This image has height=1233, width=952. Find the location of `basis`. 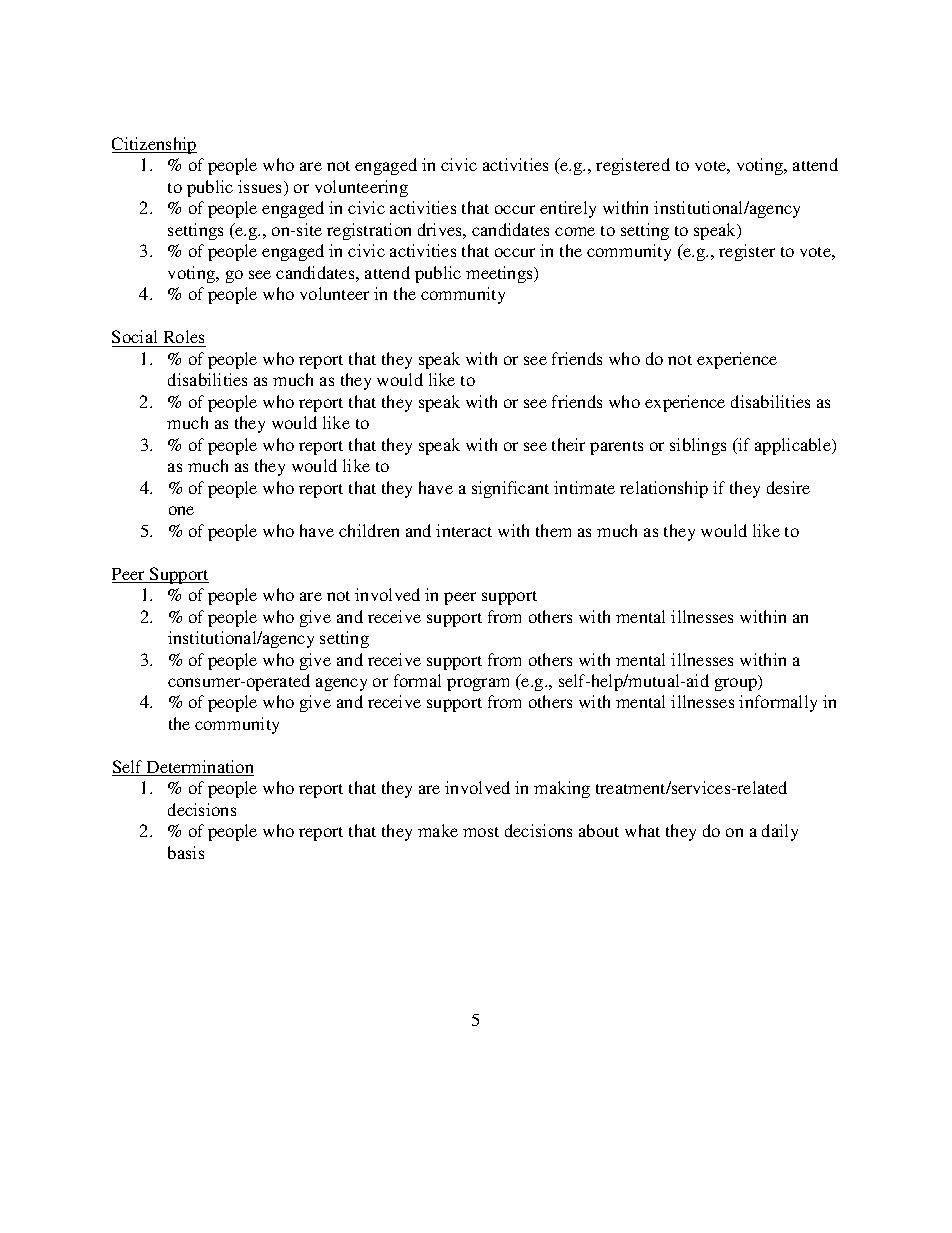

basis is located at coordinates (186, 852).
